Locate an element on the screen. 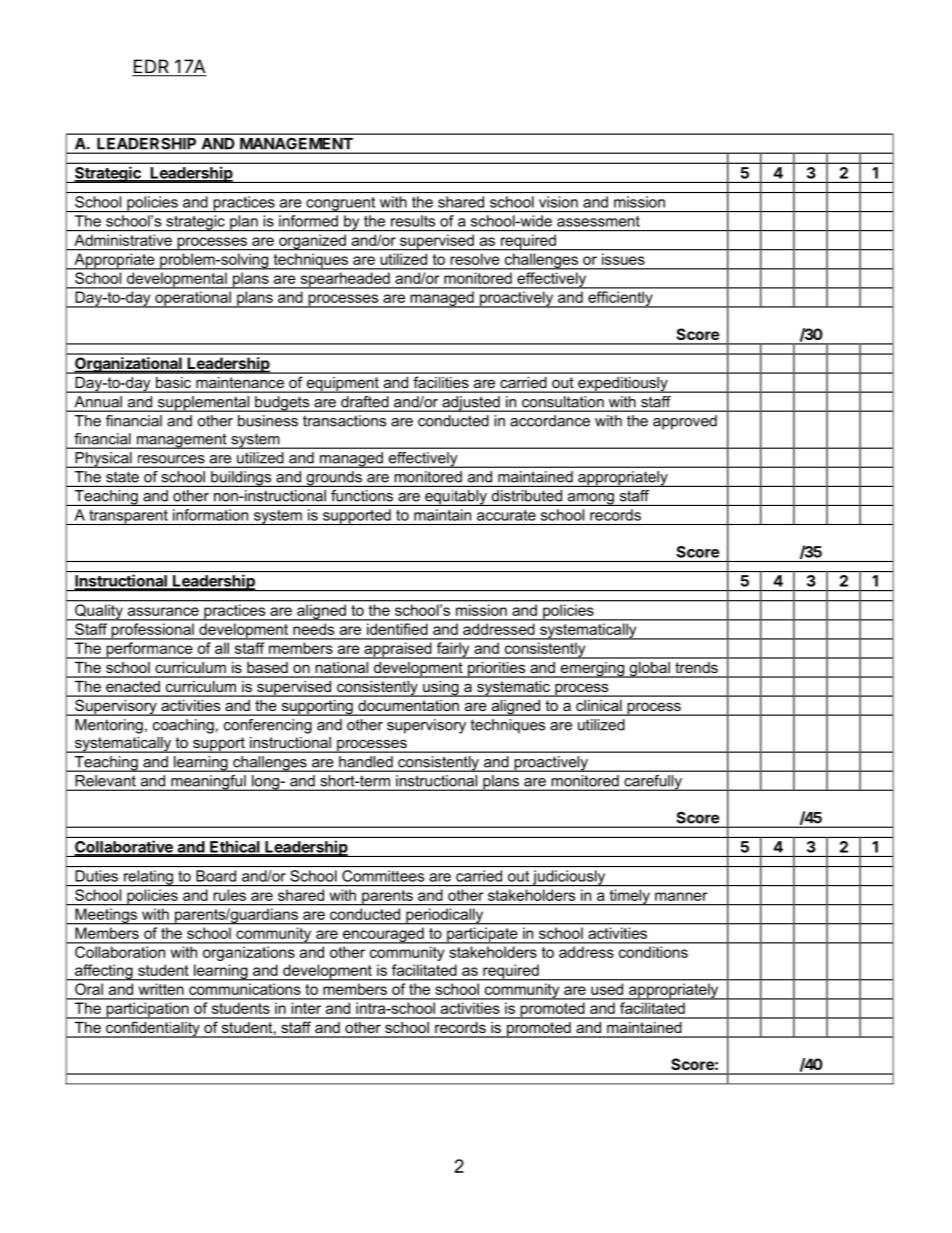  encouraged is located at coordinates (383, 936).
